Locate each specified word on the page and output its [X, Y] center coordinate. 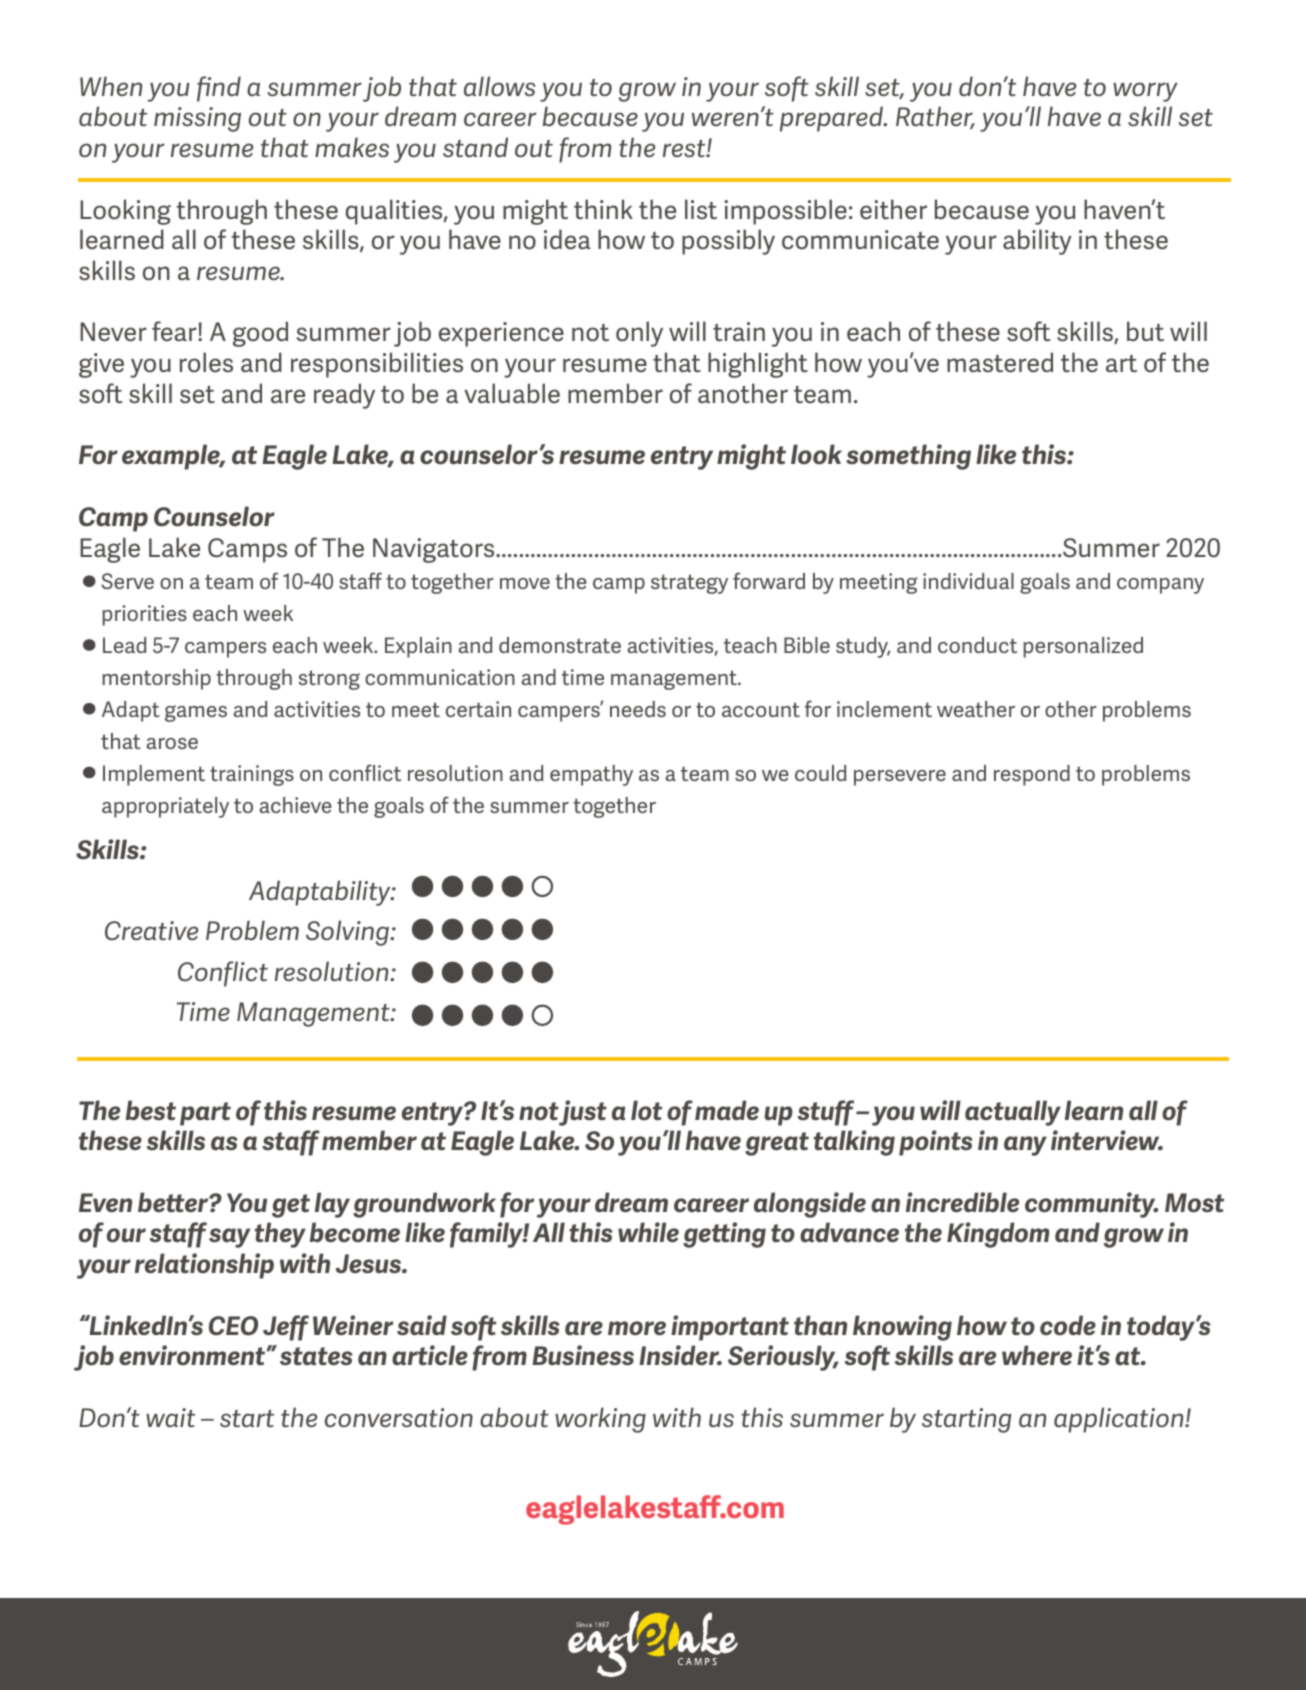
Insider [680, 1355]
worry [1145, 92]
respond [1032, 775]
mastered [1000, 362]
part [205, 1114]
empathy [591, 775]
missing [197, 119]
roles [206, 362]
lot [646, 1110]
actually [1013, 1113]
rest [685, 149]
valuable [512, 393]
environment [193, 1355]
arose [172, 743]
